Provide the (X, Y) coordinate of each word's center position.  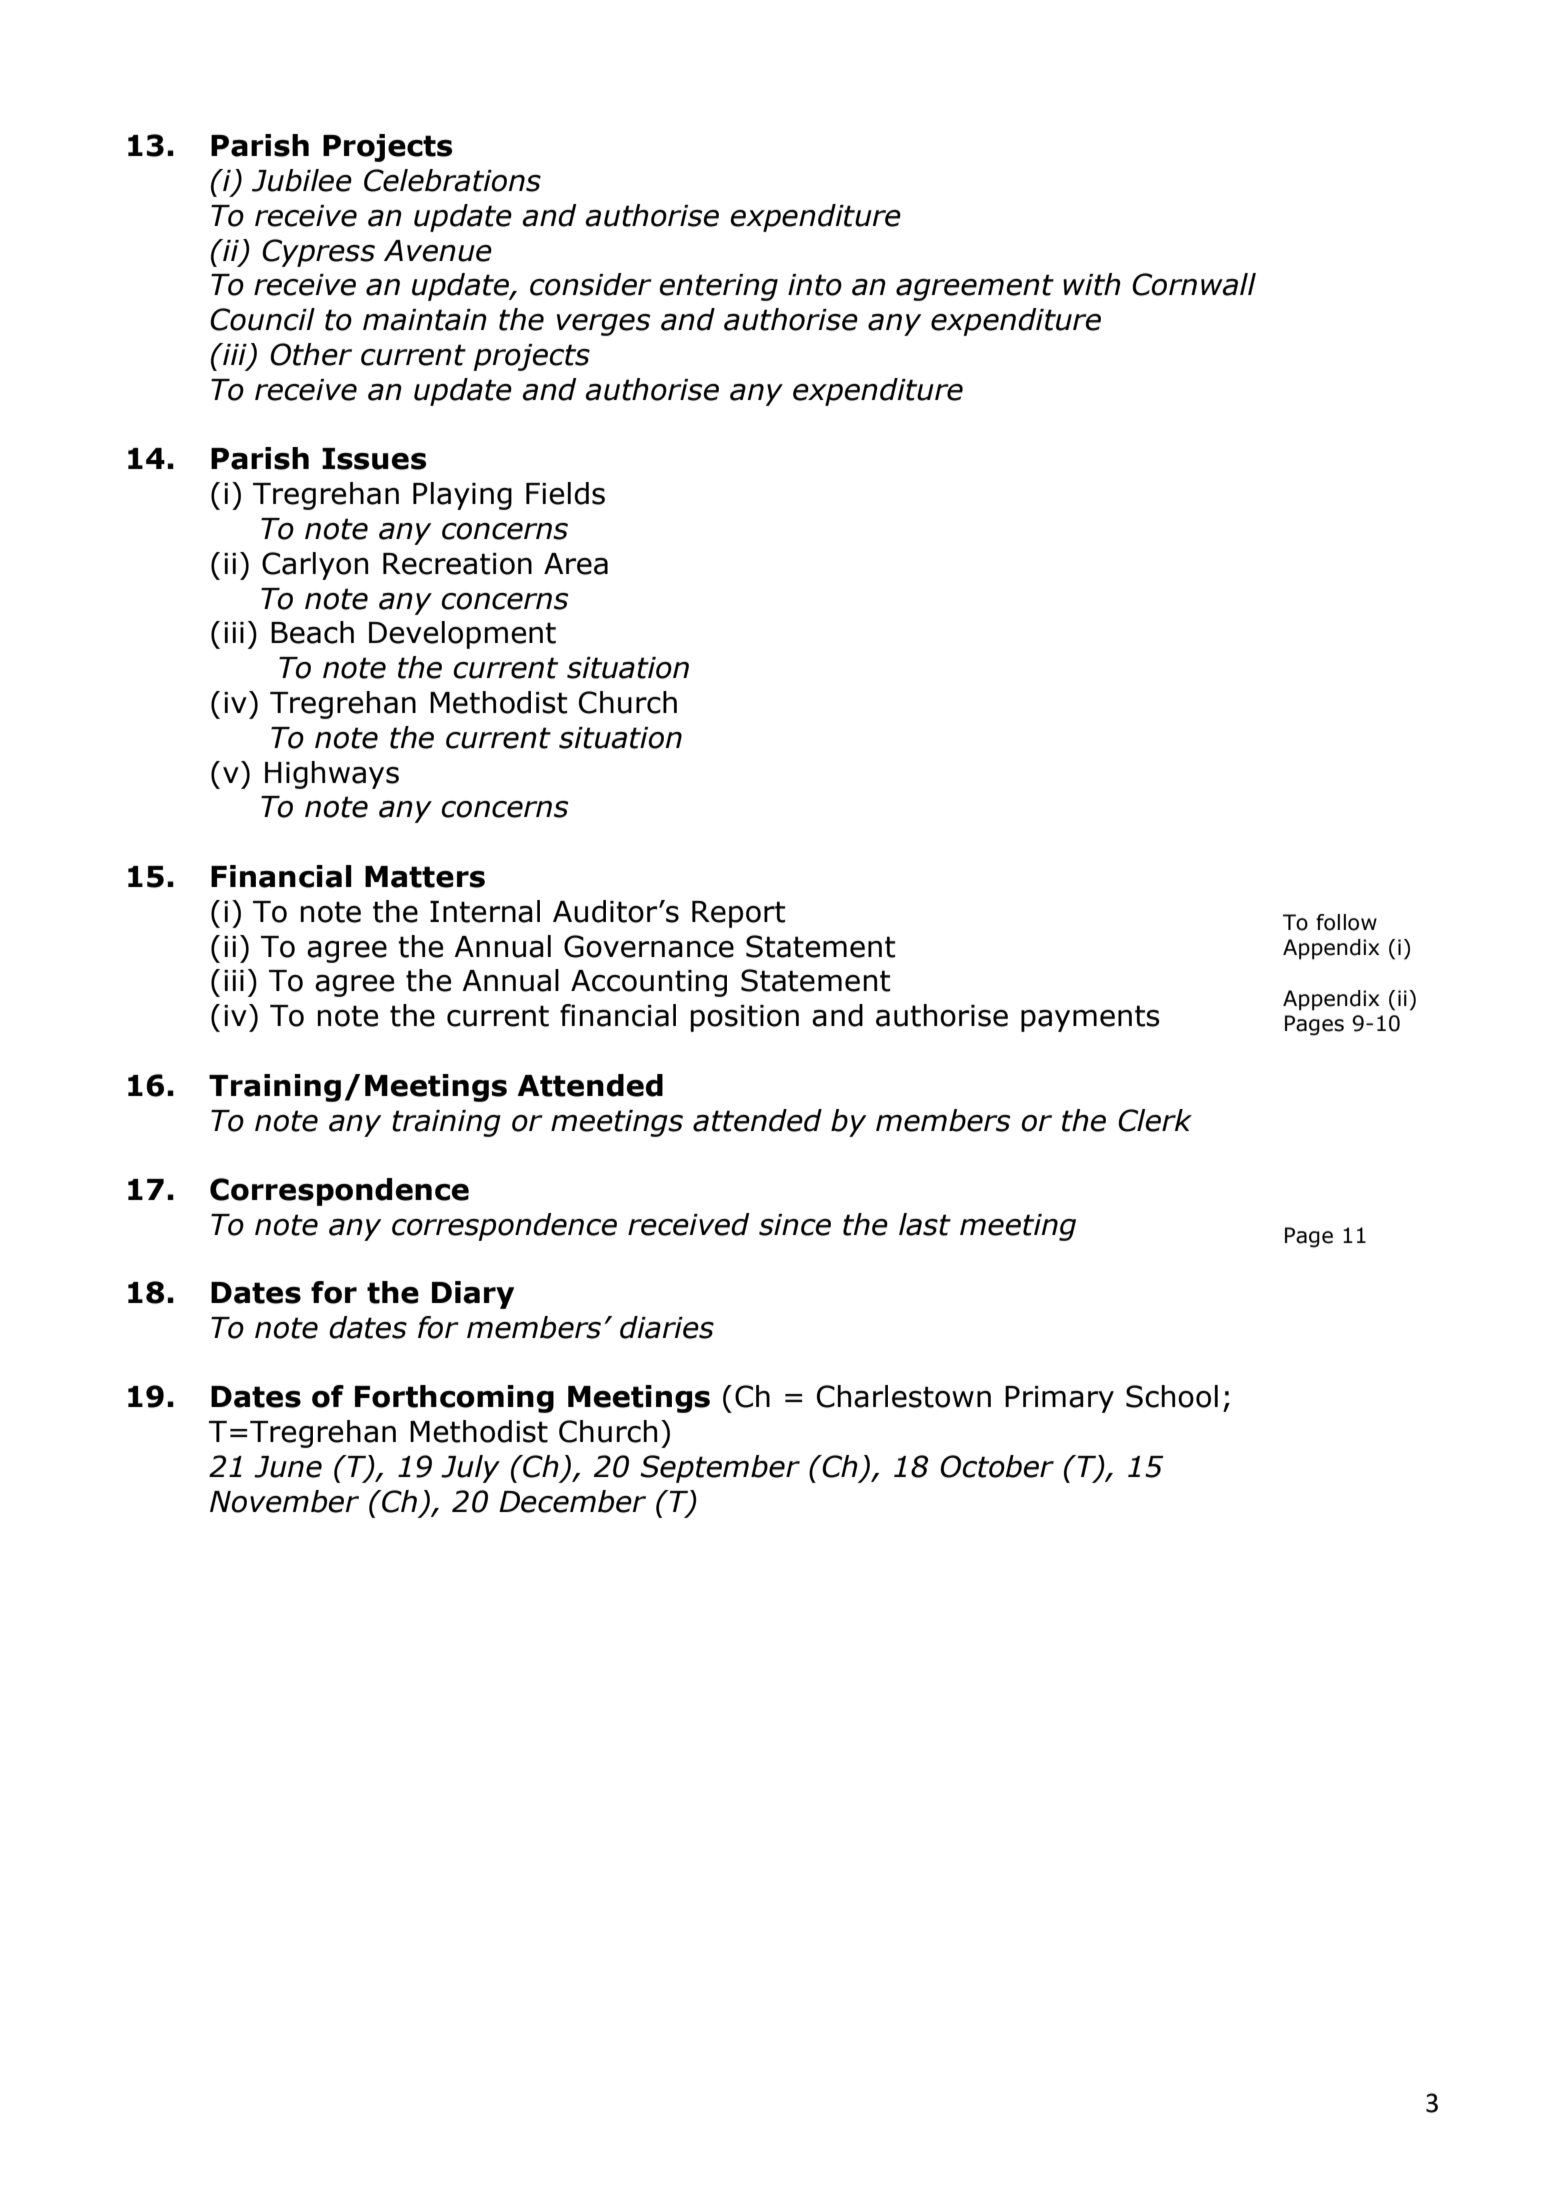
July (470, 1469)
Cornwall (1194, 284)
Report (738, 914)
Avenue (438, 251)
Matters (425, 877)
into (815, 285)
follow (1346, 922)
